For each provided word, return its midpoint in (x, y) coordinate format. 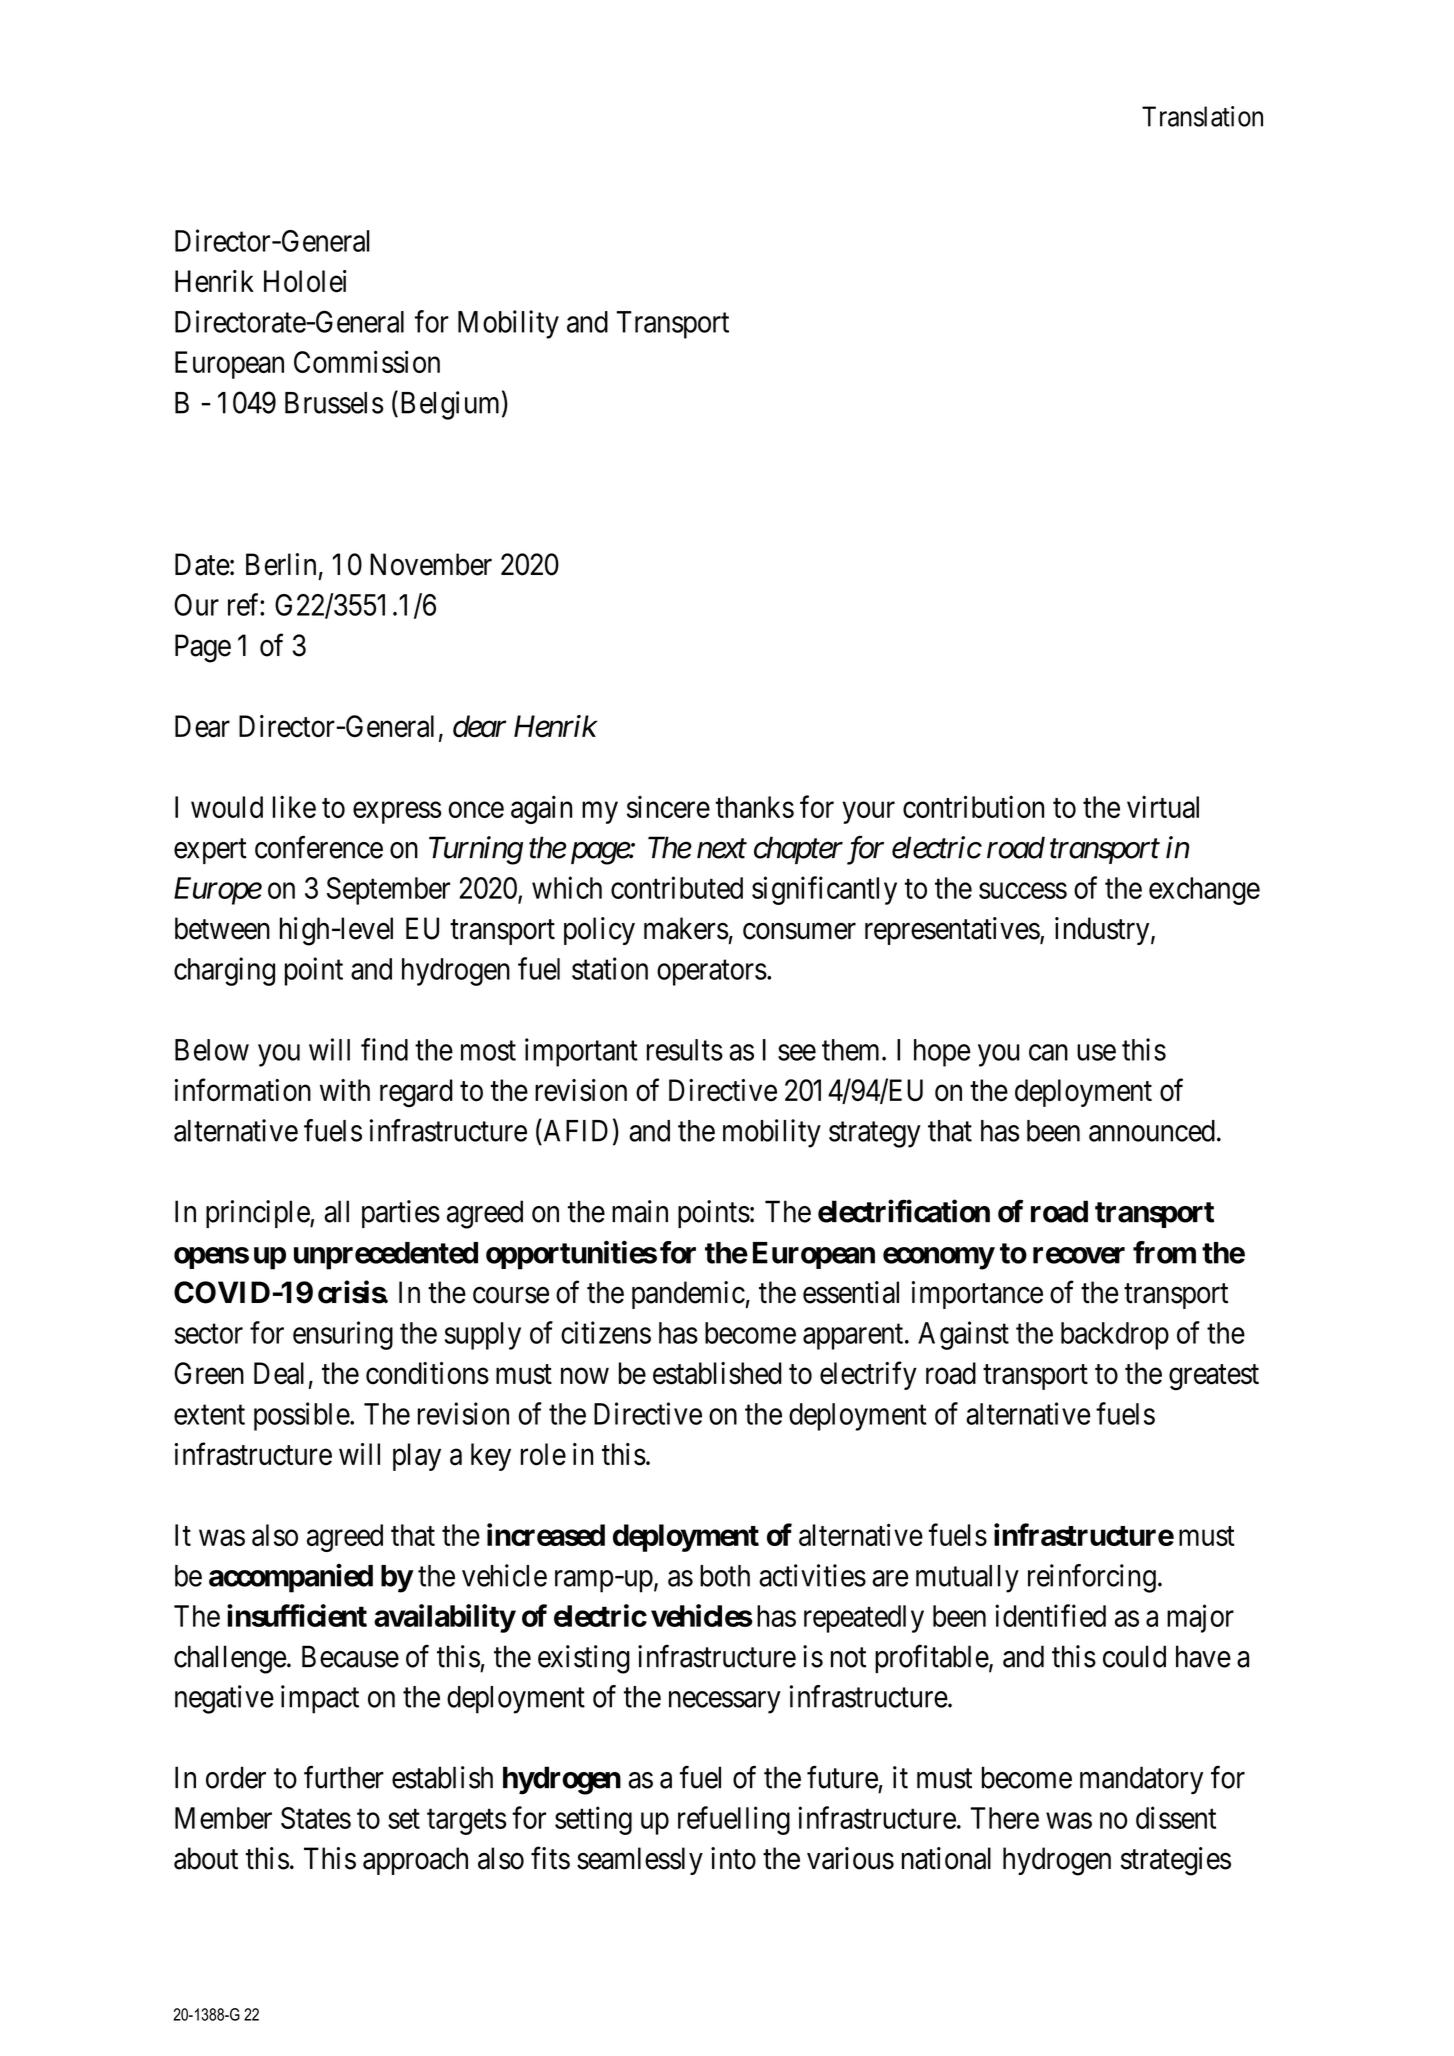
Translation (1202, 116)
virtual (1163, 806)
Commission (367, 361)
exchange (1204, 891)
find (384, 1049)
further (344, 1777)
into (733, 1858)
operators (712, 973)
